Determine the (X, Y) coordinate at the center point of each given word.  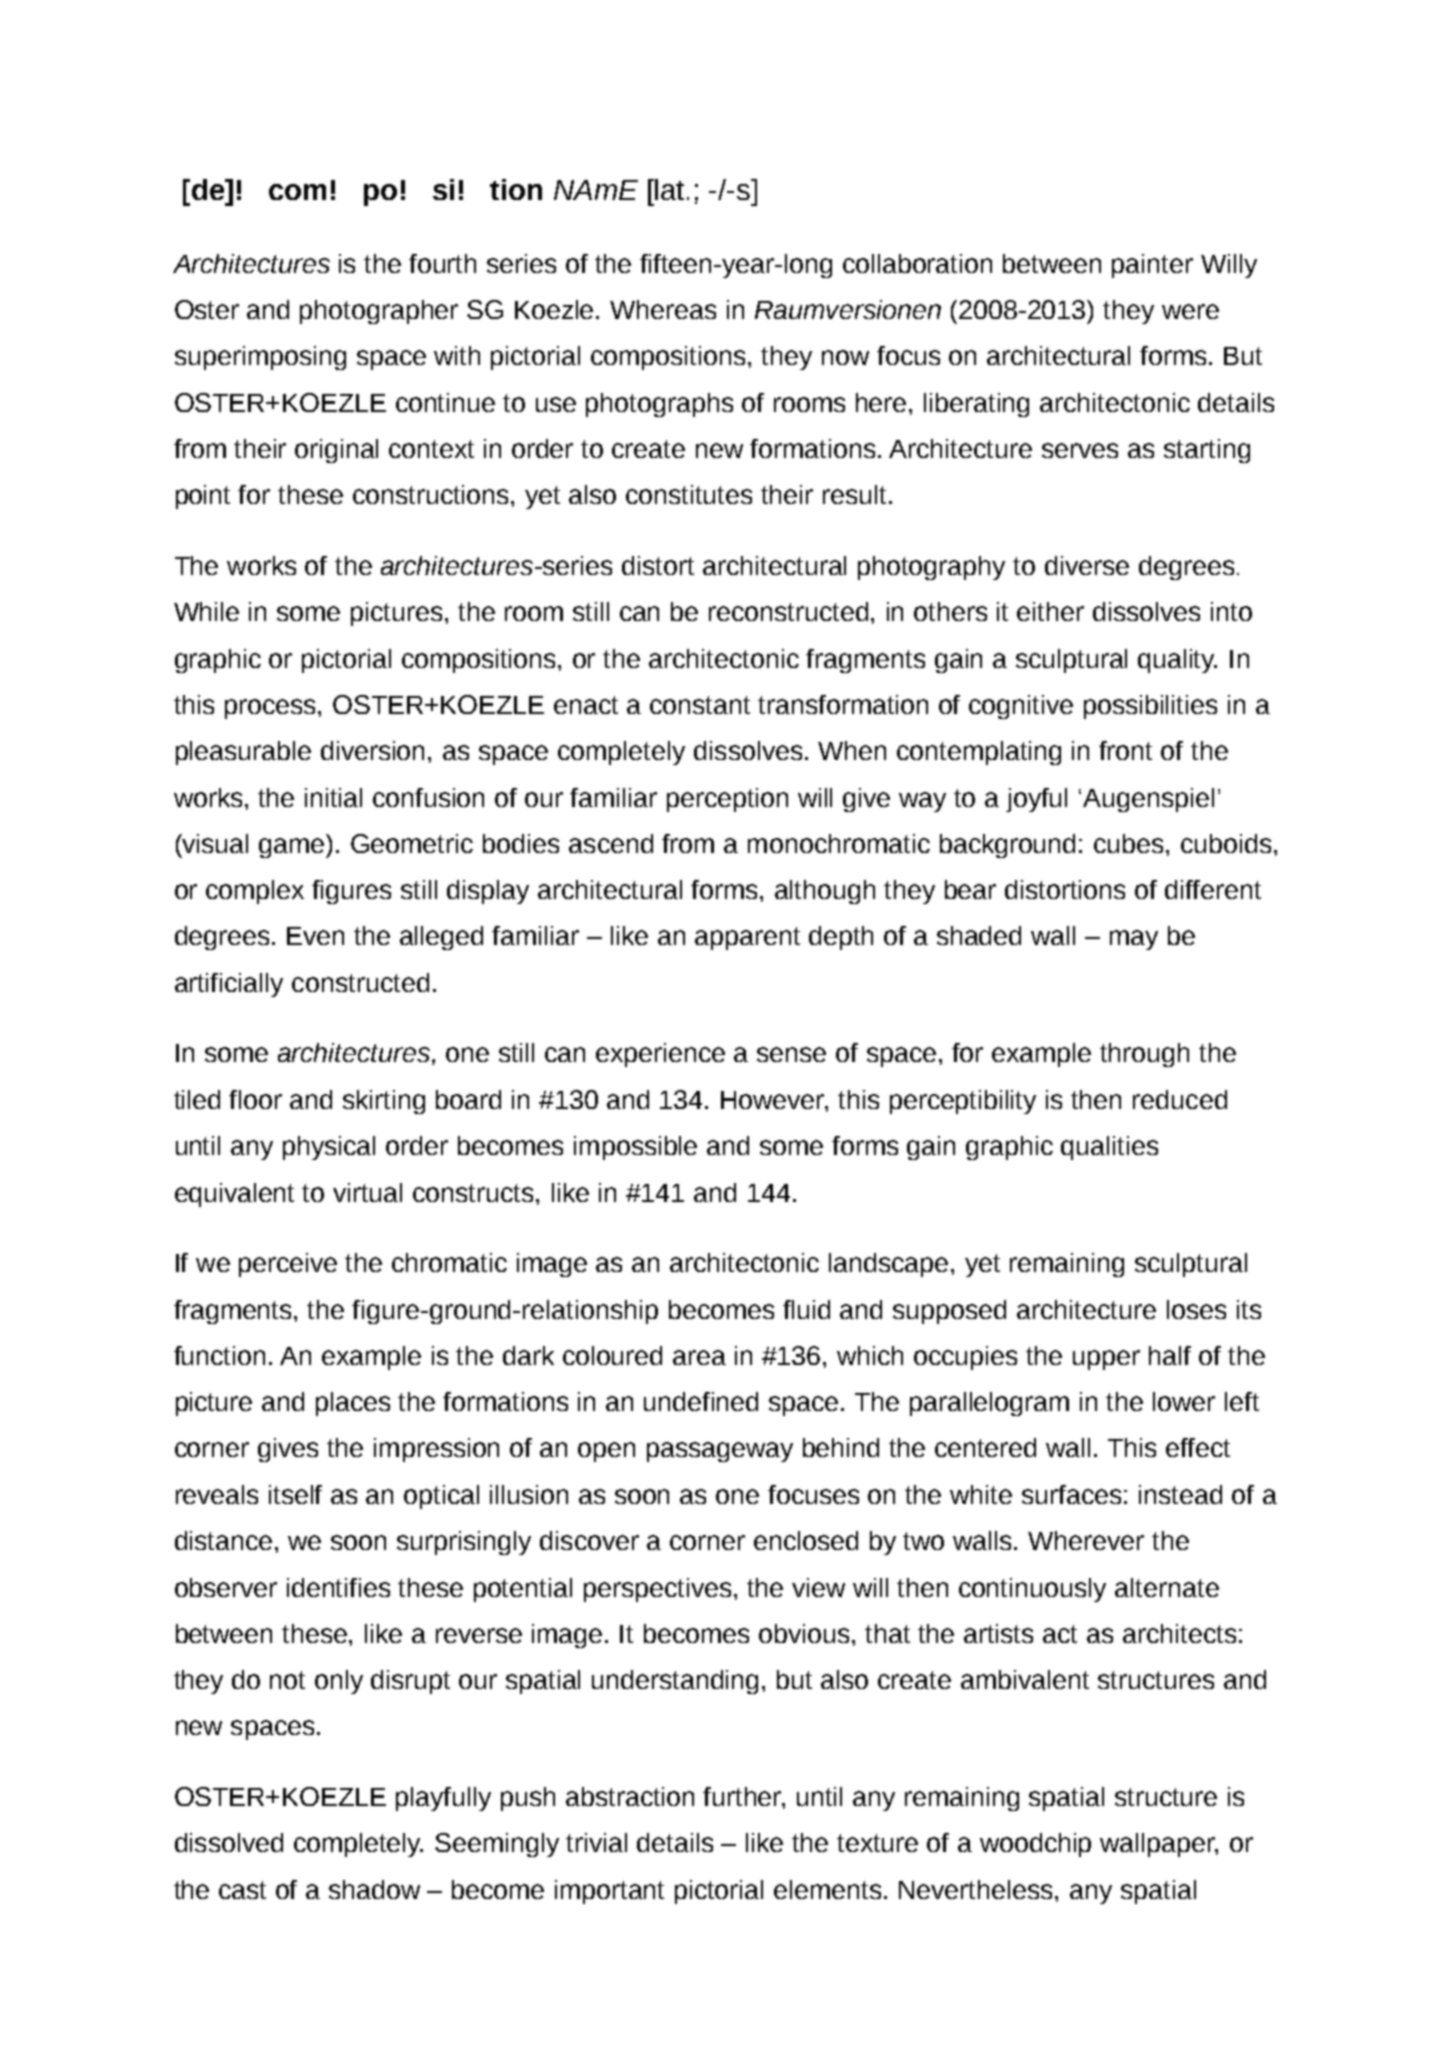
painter (1152, 266)
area (699, 1357)
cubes (1130, 843)
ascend (611, 843)
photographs (659, 405)
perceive (288, 1265)
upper (1106, 1360)
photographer (379, 312)
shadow (374, 1889)
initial (333, 797)
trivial (596, 1842)
